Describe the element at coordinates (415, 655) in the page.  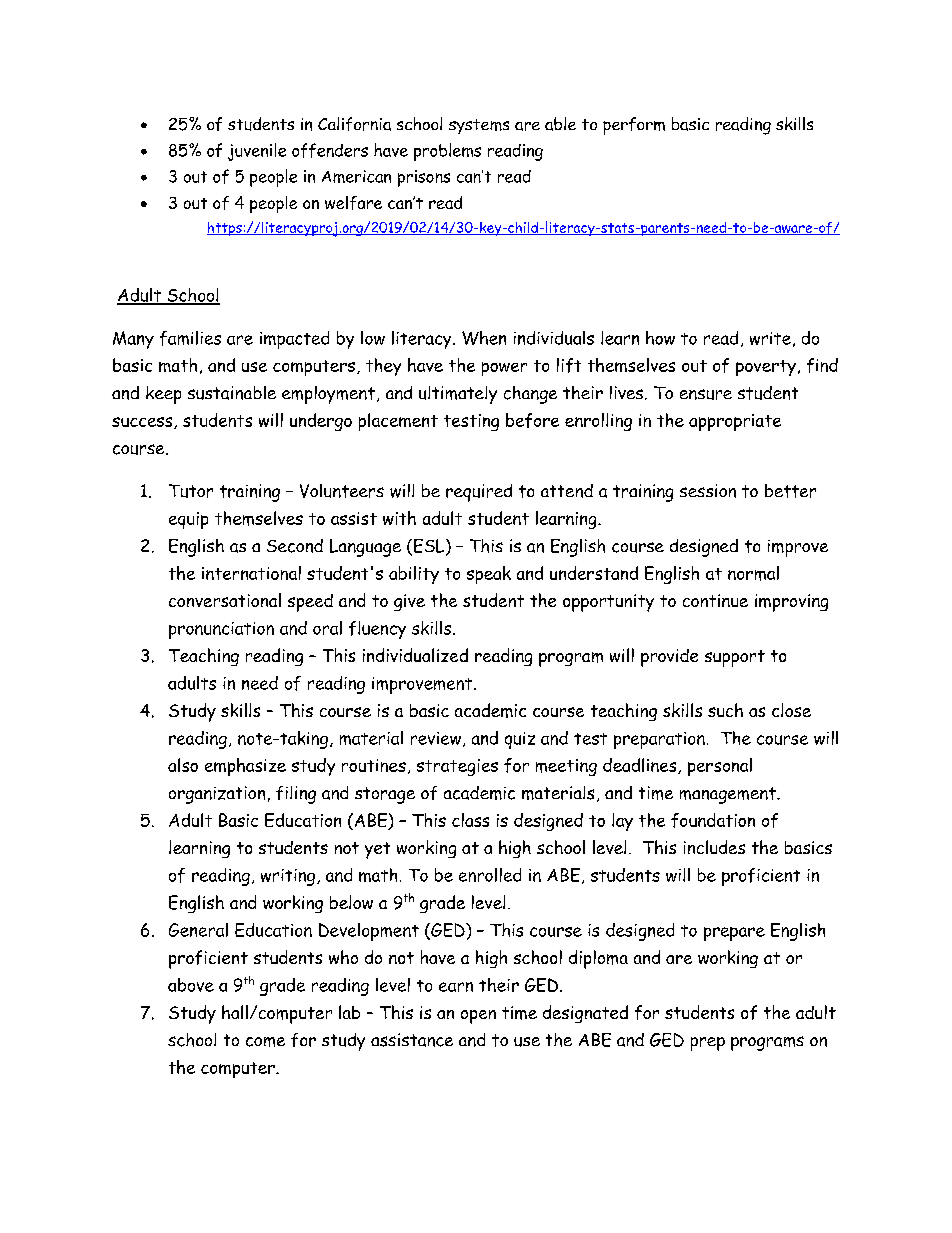
I see `individualized` at that location.
